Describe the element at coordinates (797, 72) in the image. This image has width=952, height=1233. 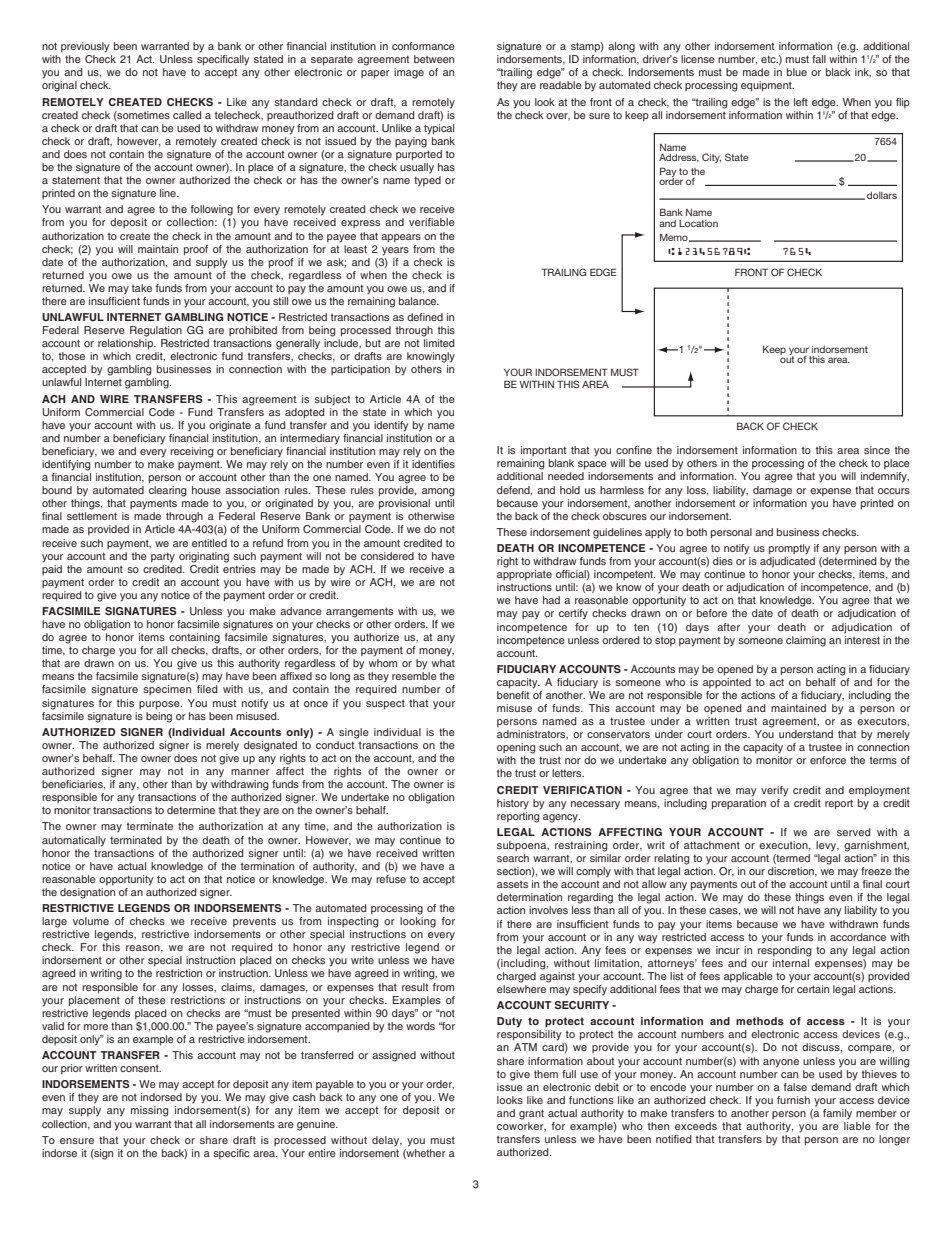
I see `blue` at that location.
